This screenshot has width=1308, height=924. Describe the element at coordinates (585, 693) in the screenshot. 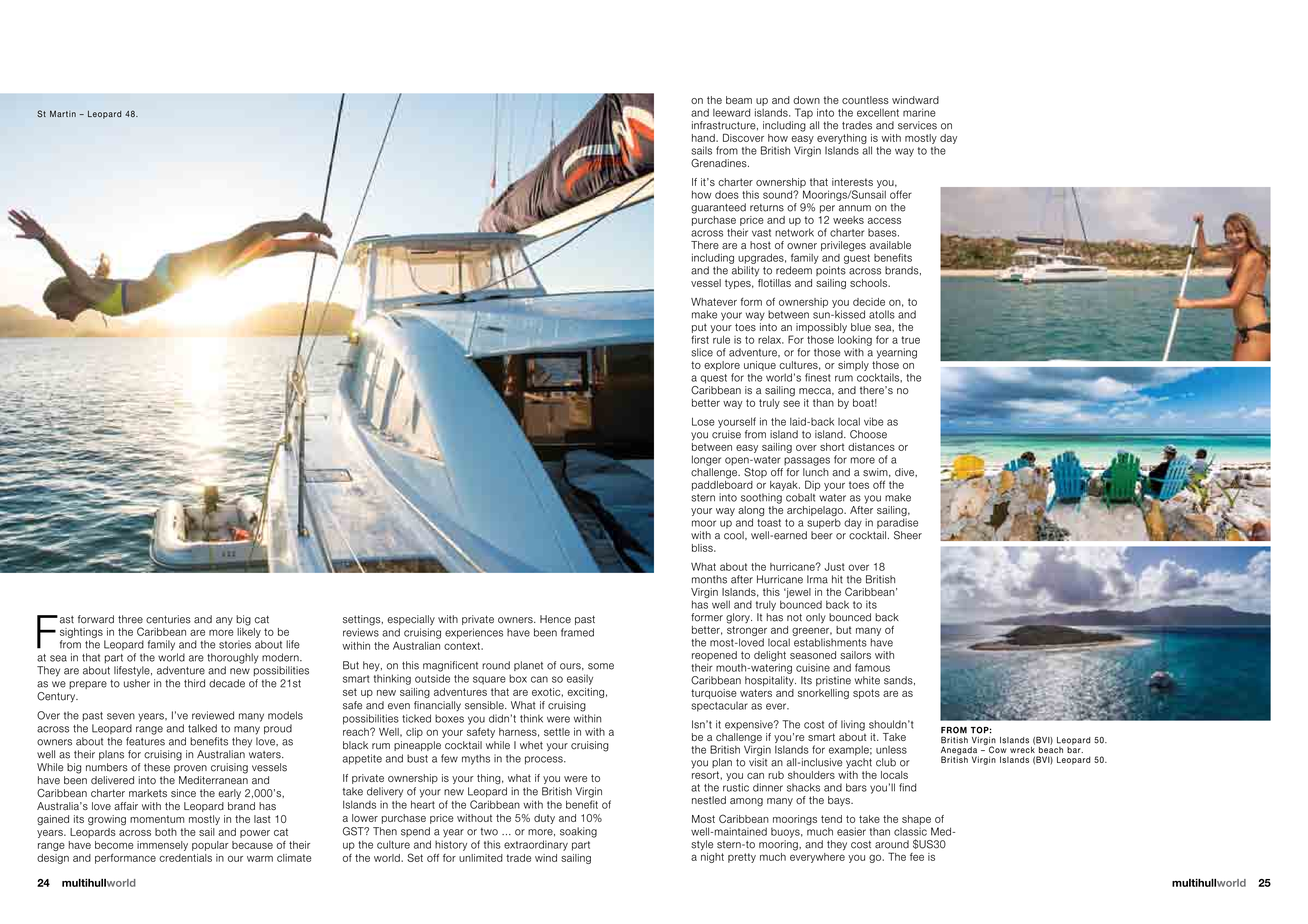

I see `exciting` at that location.
